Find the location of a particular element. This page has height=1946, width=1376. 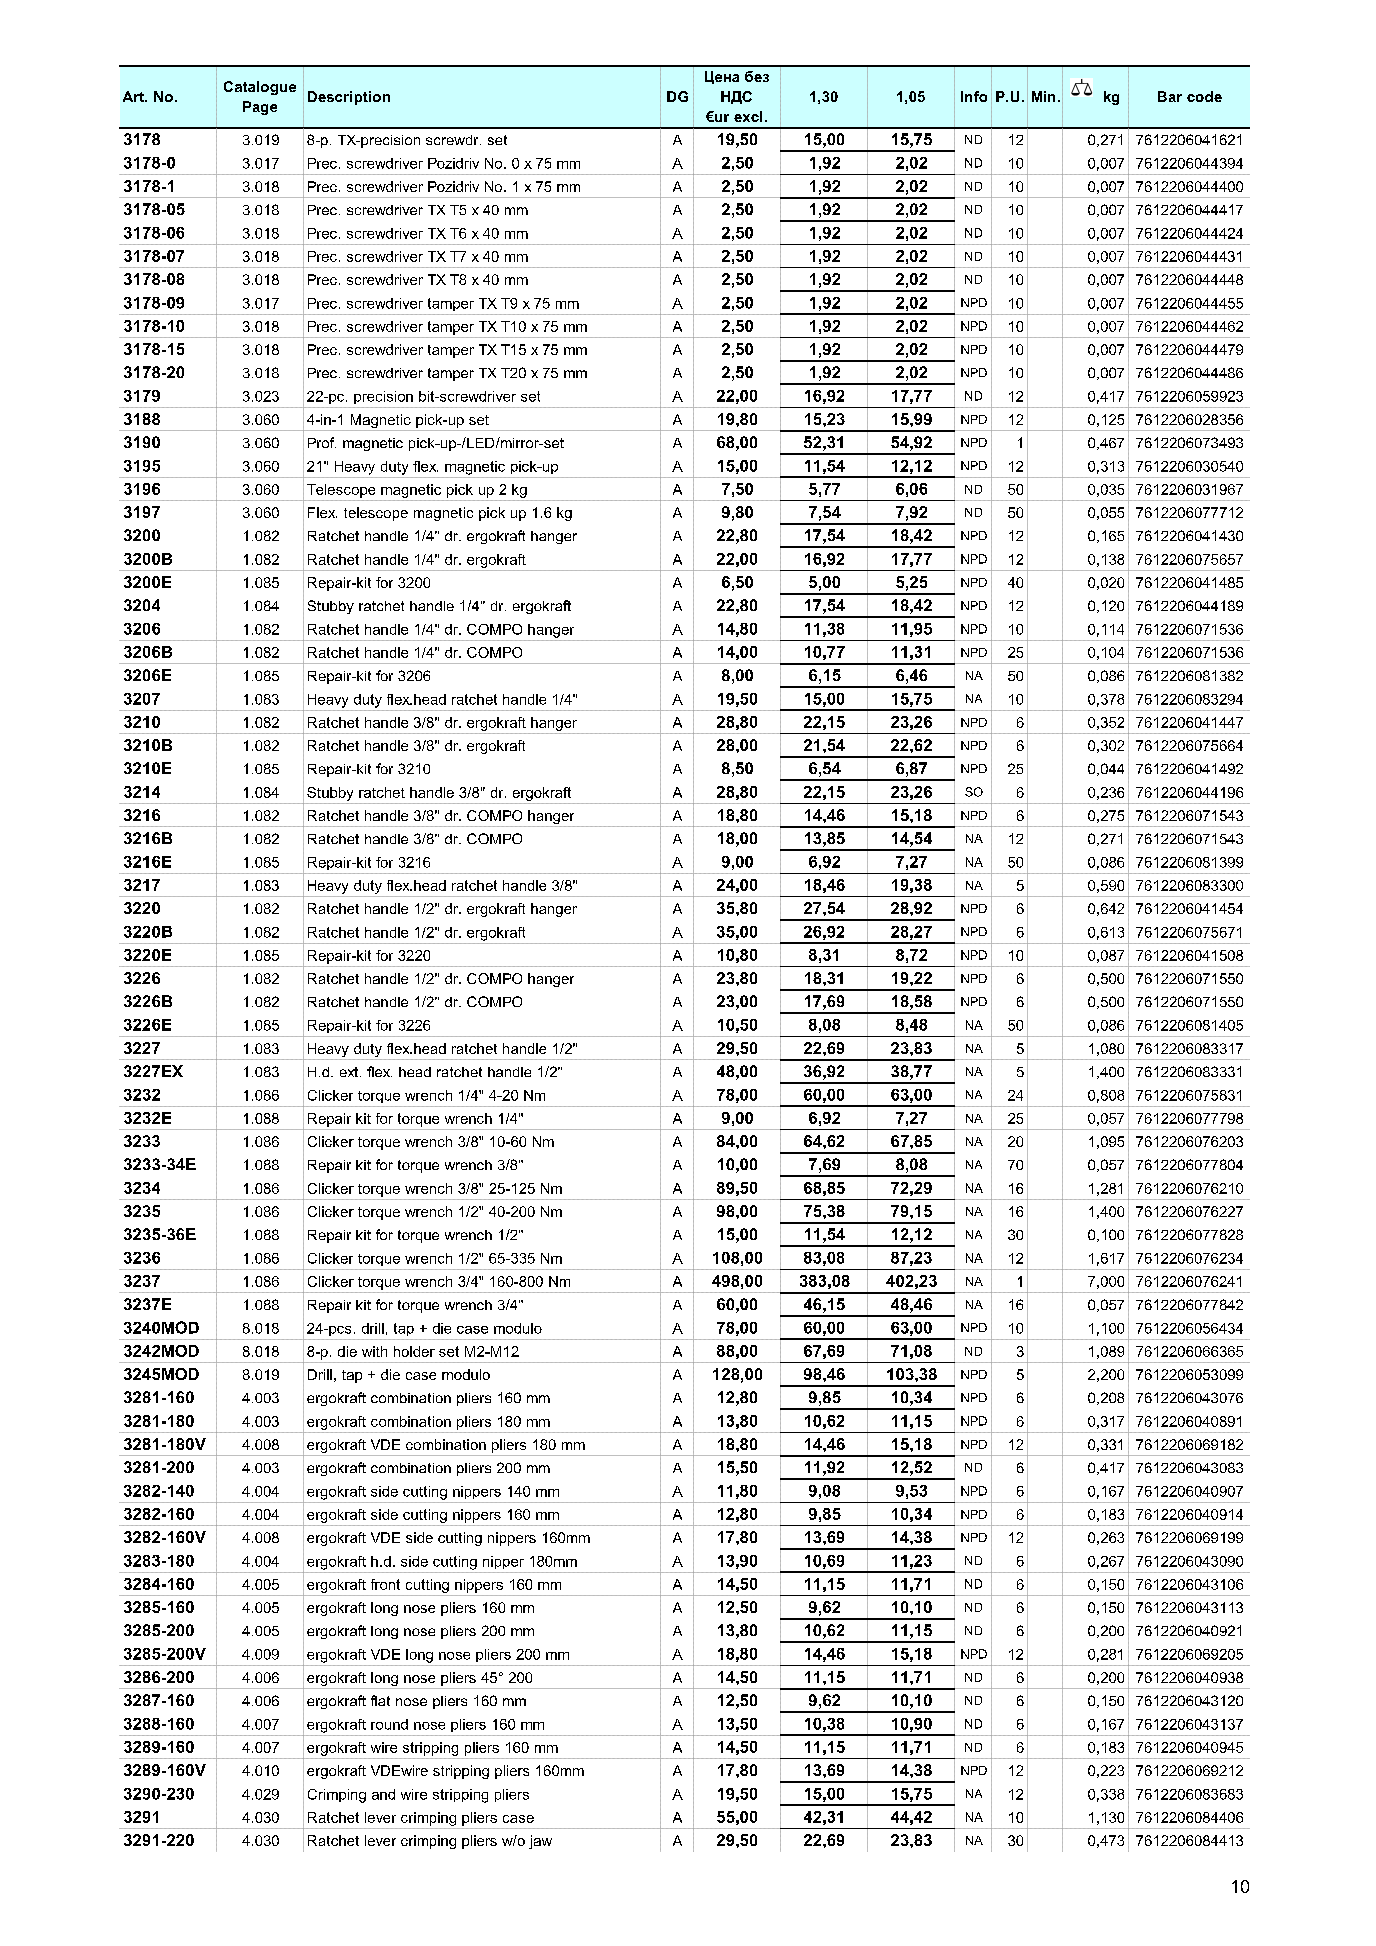

flat is located at coordinates (380, 1700).
